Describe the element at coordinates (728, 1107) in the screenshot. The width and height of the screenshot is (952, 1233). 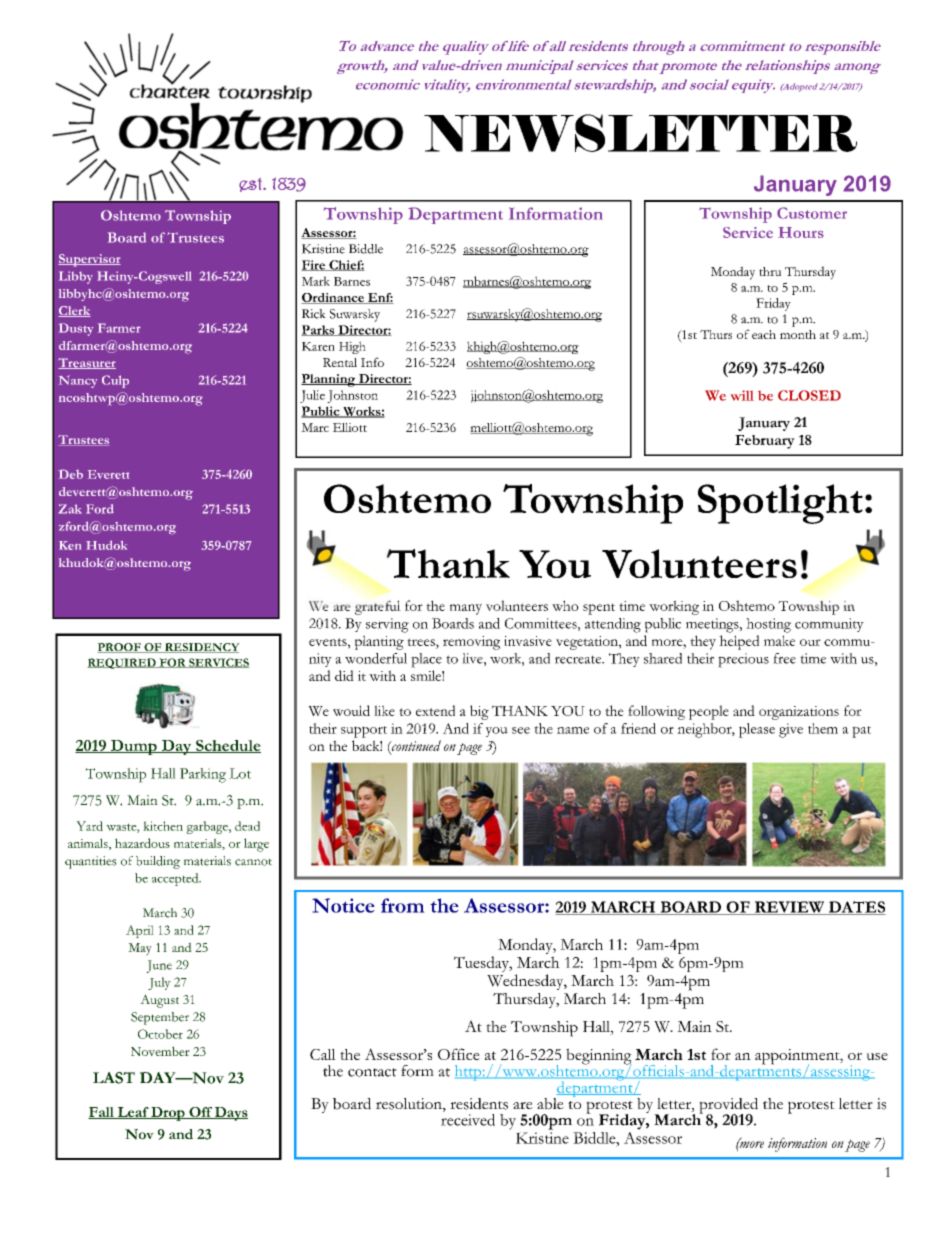
I see `provided` at that location.
